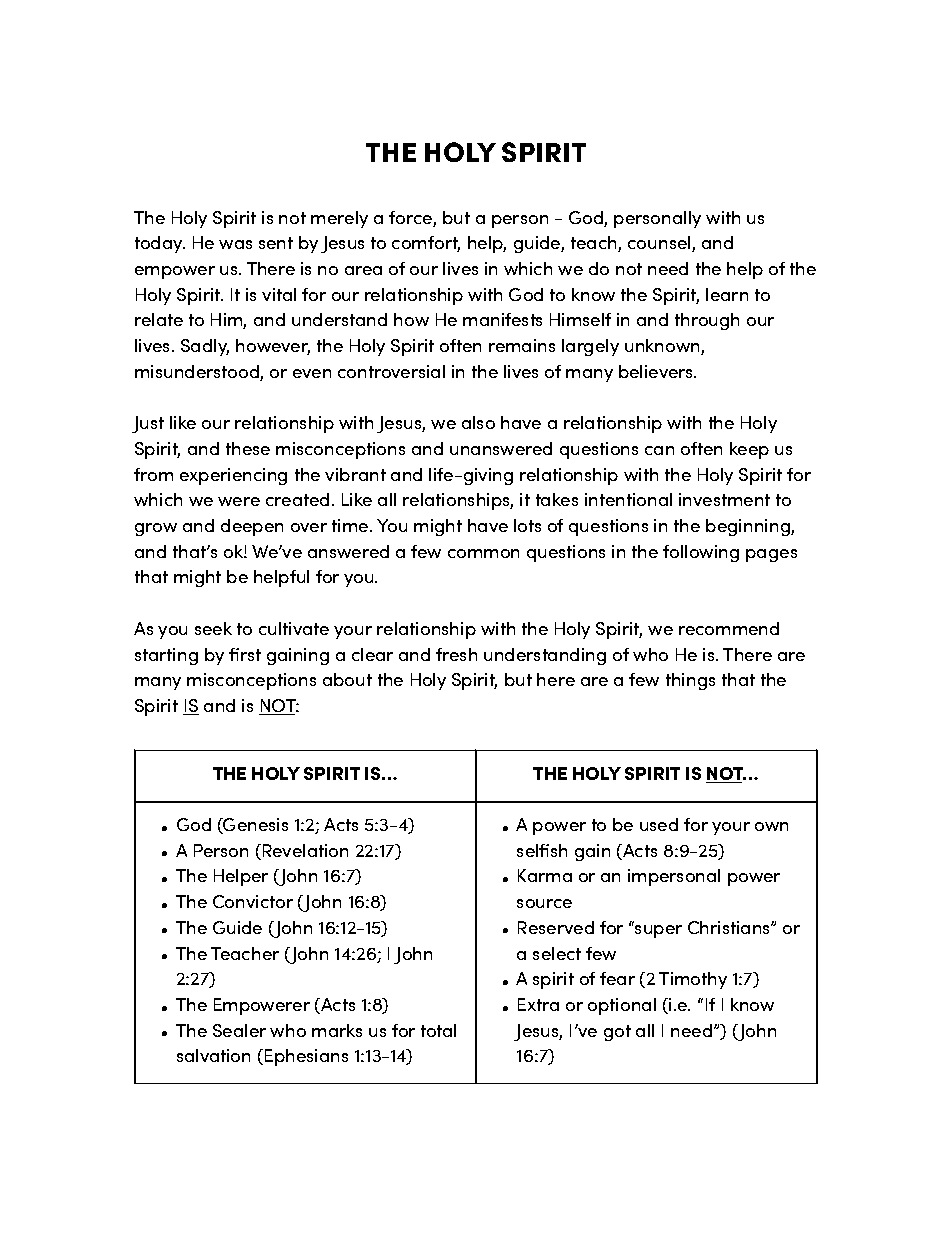 Image resolution: width=952 pixels, height=1233 pixels. Describe the element at coordinates (239, 1030) in the screenshot. I see `Sealer` at that location.
